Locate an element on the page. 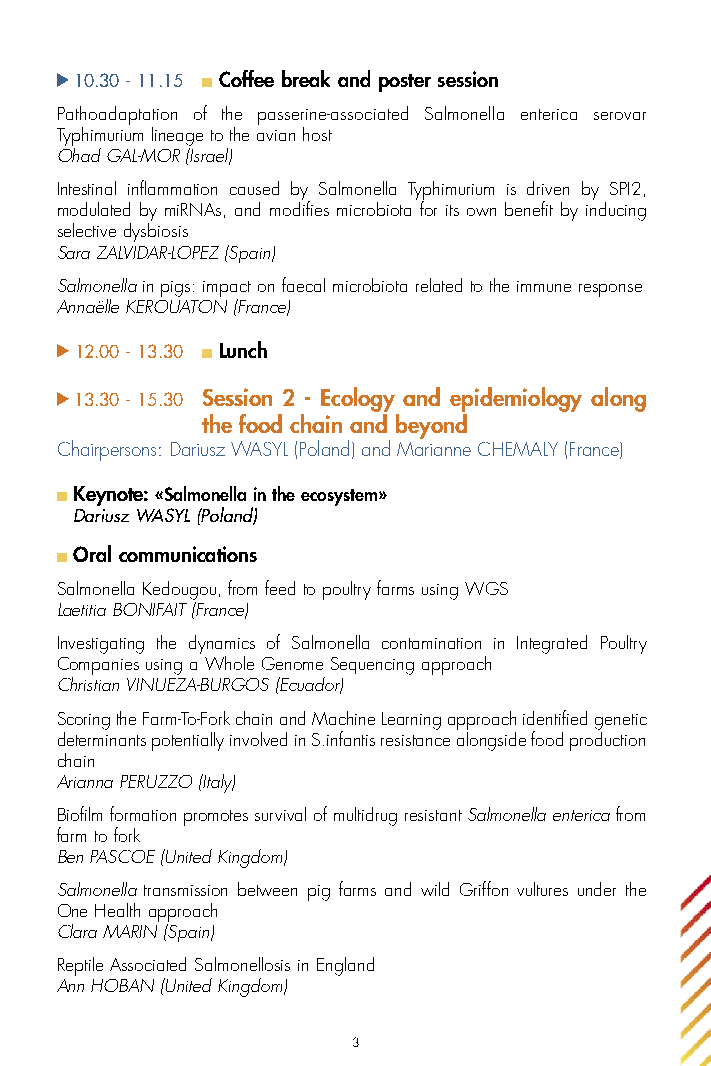 Image resolution: width=711 pixels, height=1066 pixels. host is located at coordinates (317, 134).
